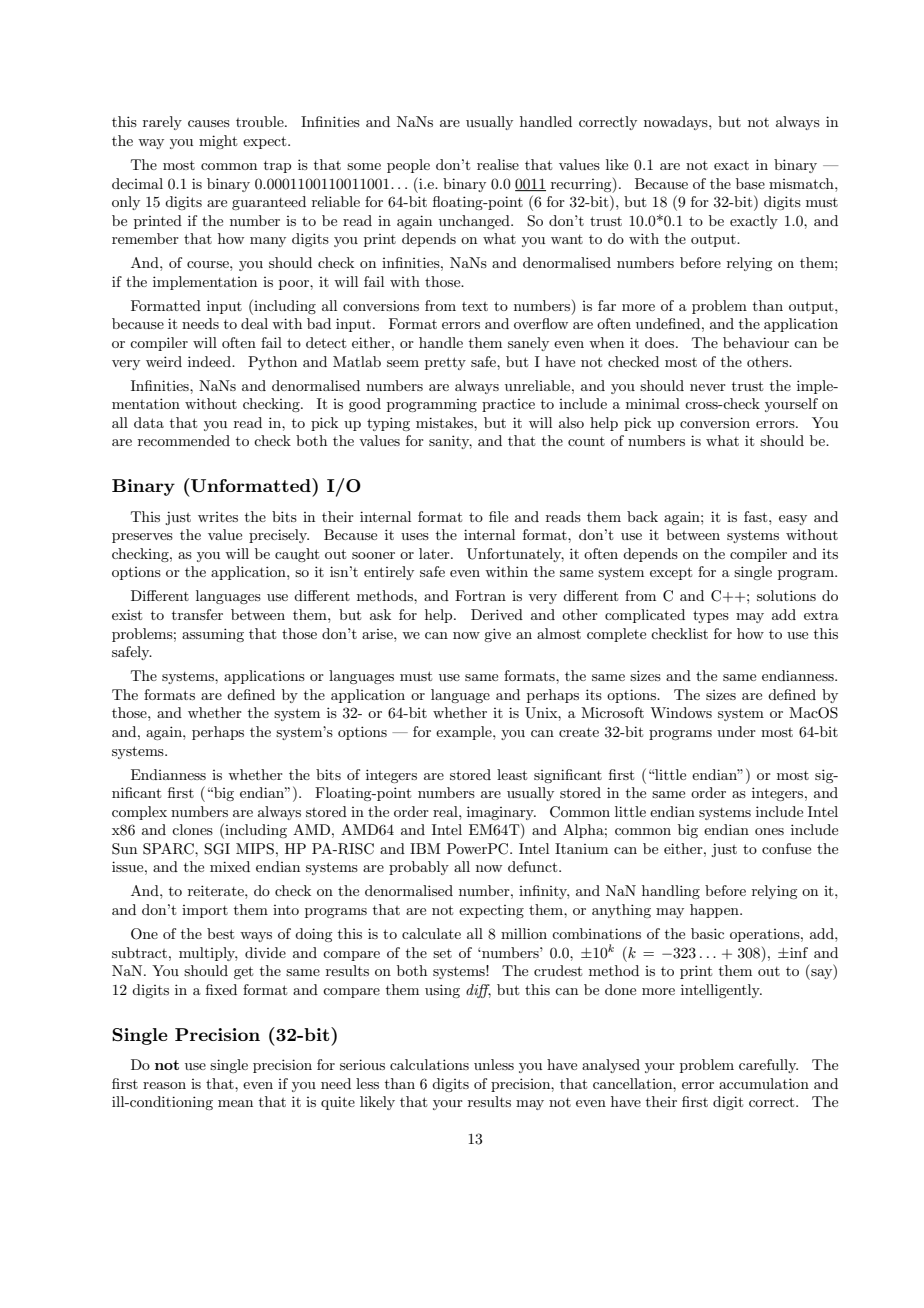 The width and height of the screenshot is (924, 1308). What do you see at coordinates (429, 1064) in the screenshot?
I see `calculations` at bounding box center [429, 1064].
